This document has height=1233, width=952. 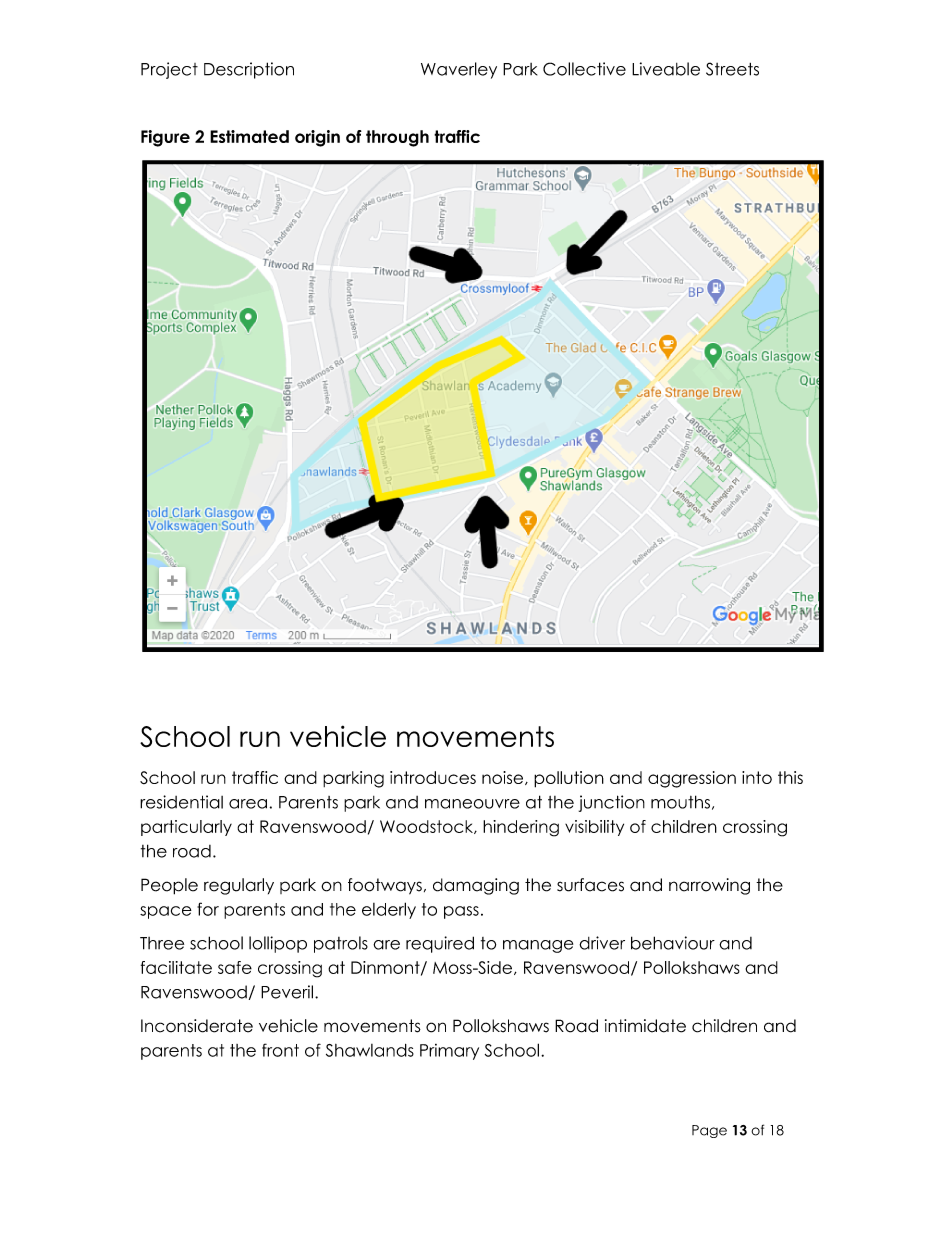 What do you see at coordinates (459, 70) in the document?
I see `Waverley` at bounding box center [459, 70].
